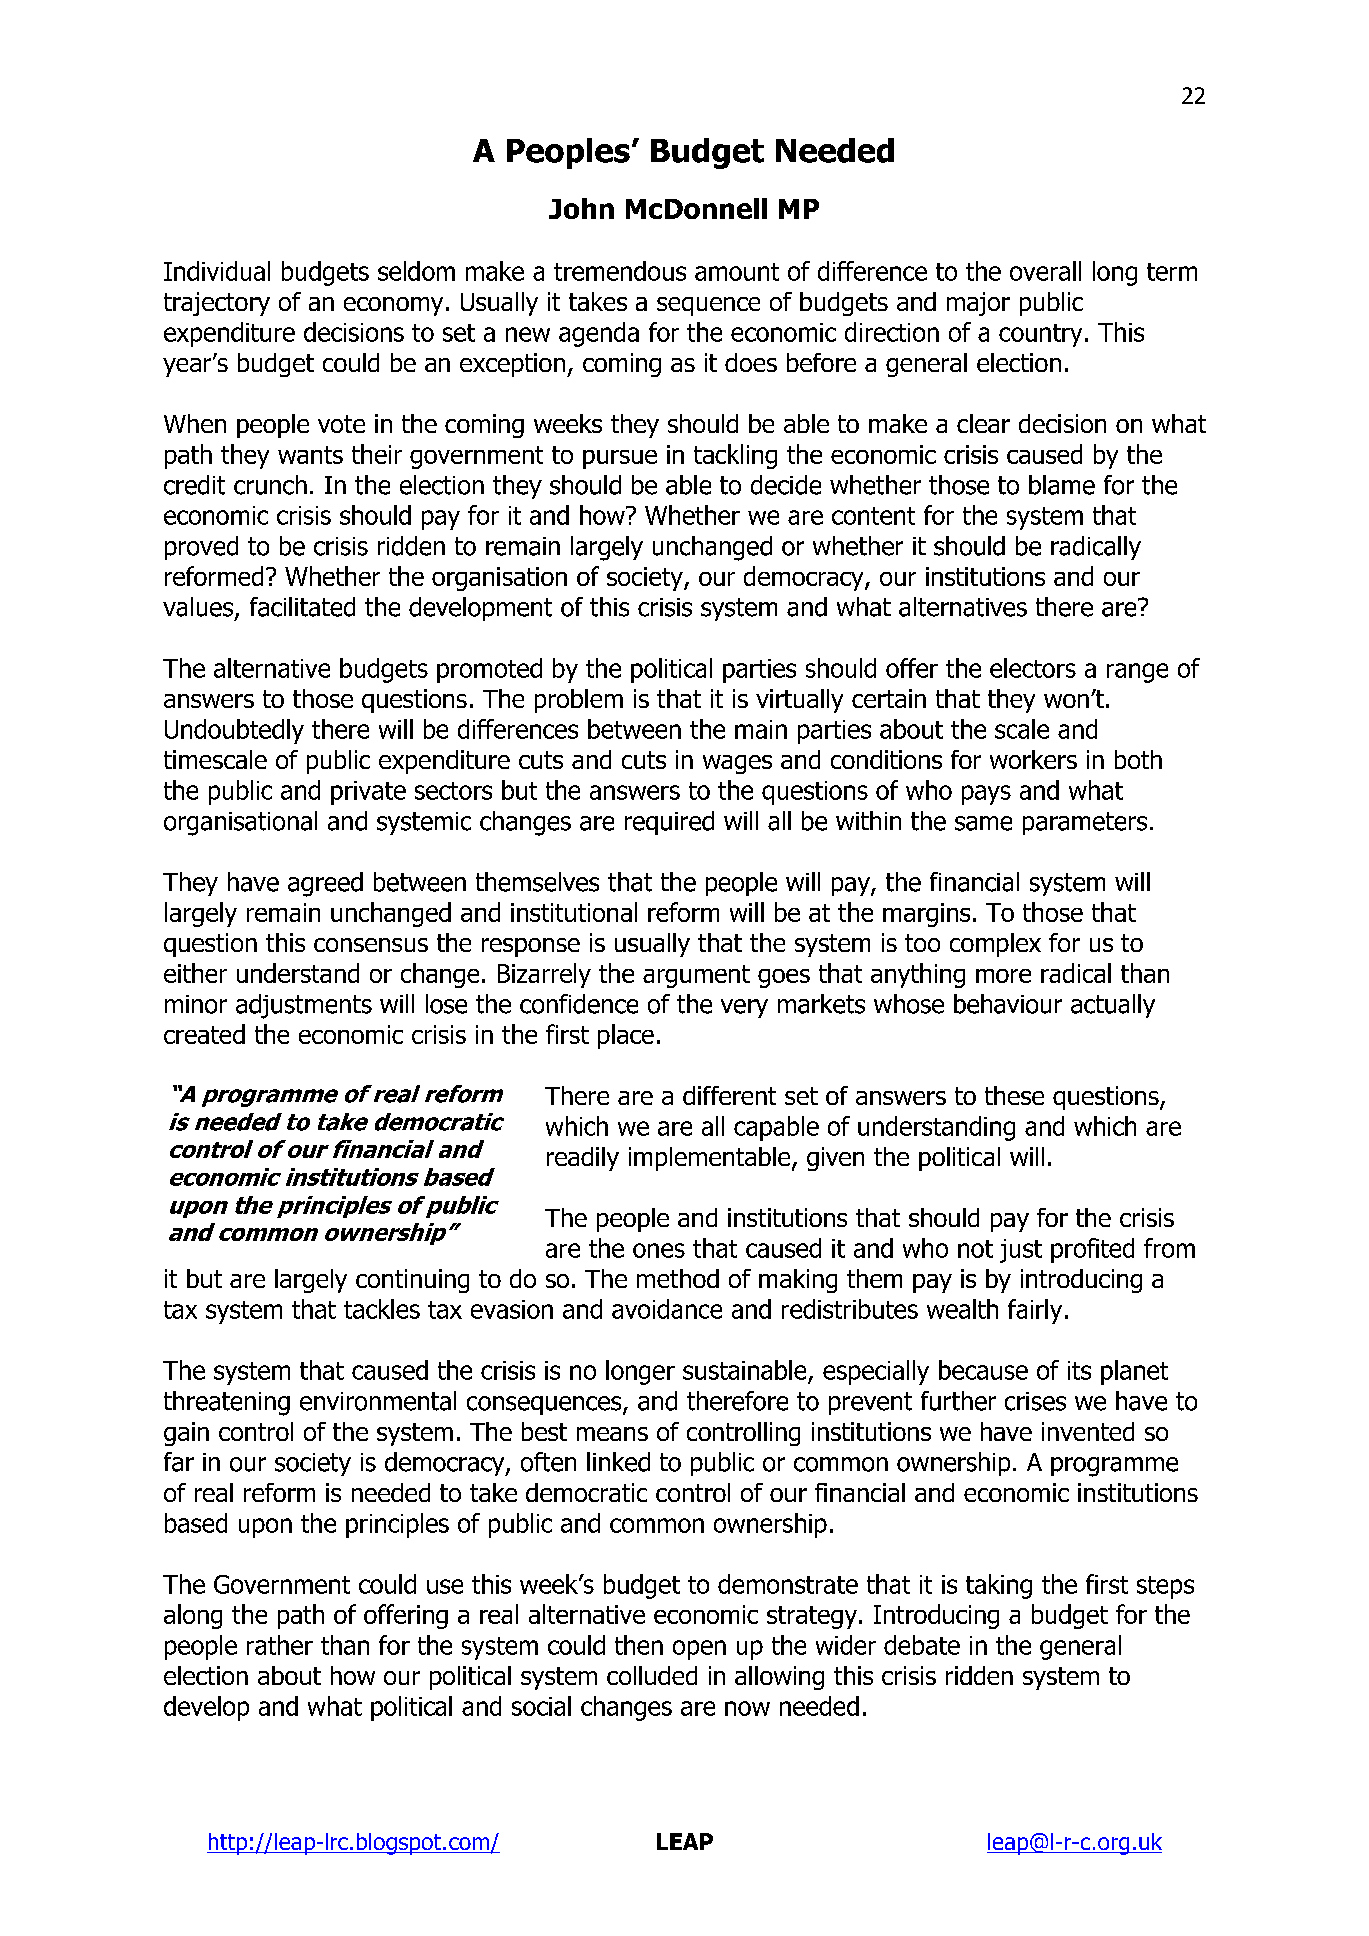  What do you see at coordinates (620, 271) in the image?
I see `tremendous` at bounding box center [620, 271].
